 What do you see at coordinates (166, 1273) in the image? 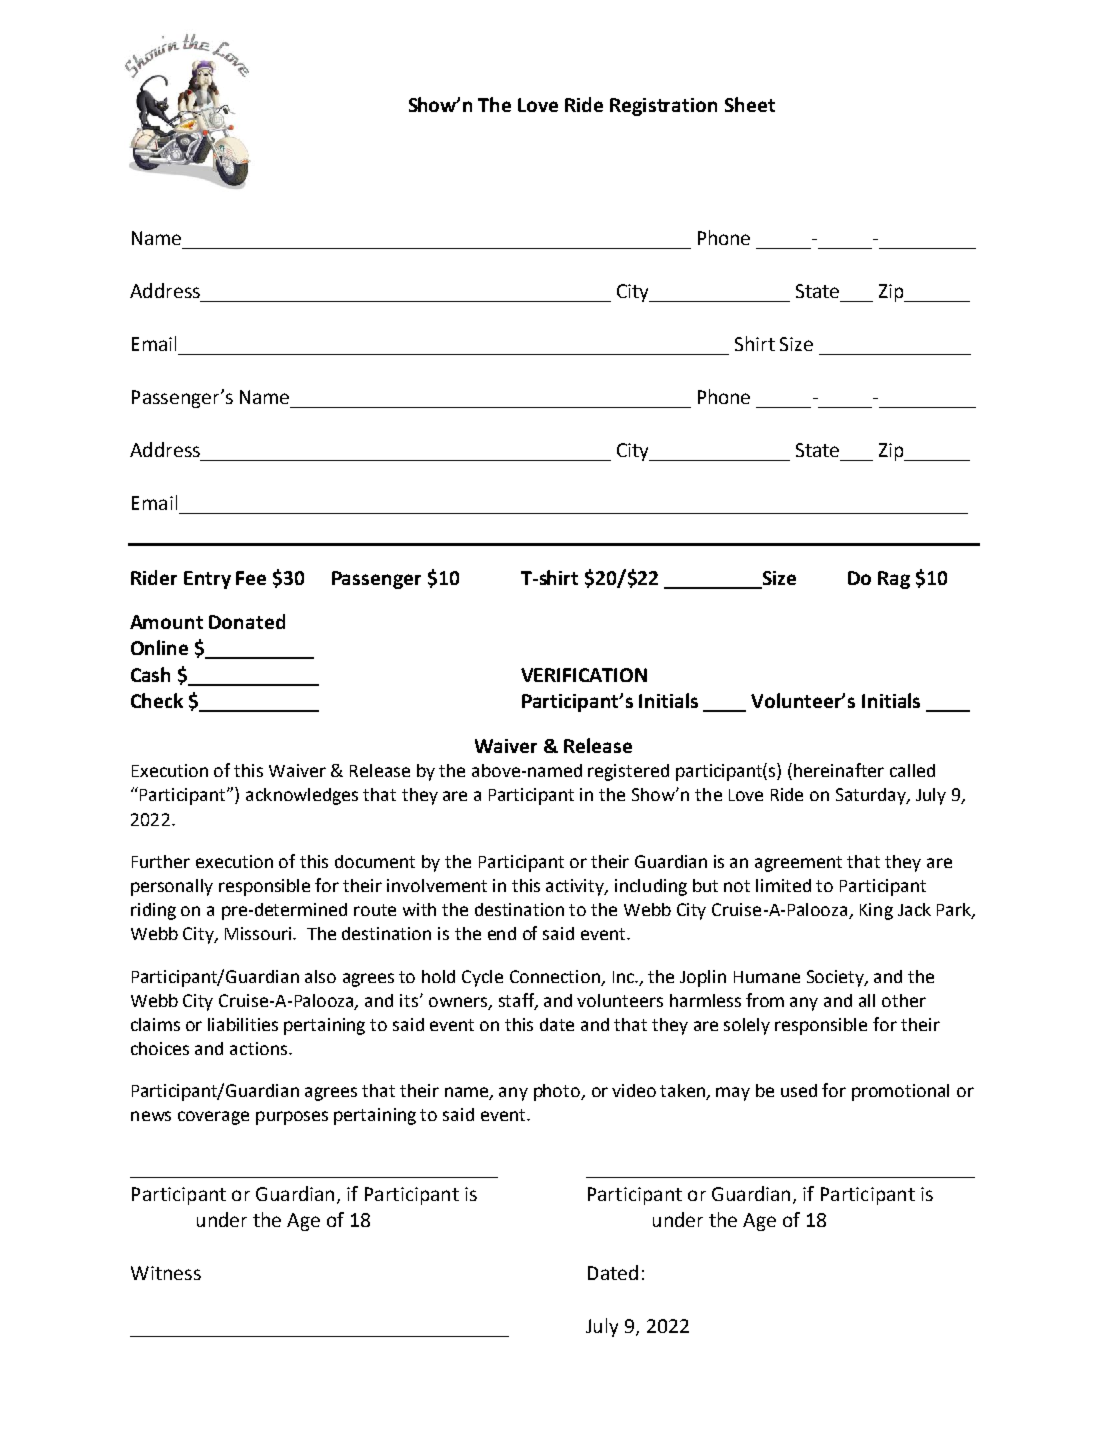
I see `Witness` at bounding box center [166, 1273].
